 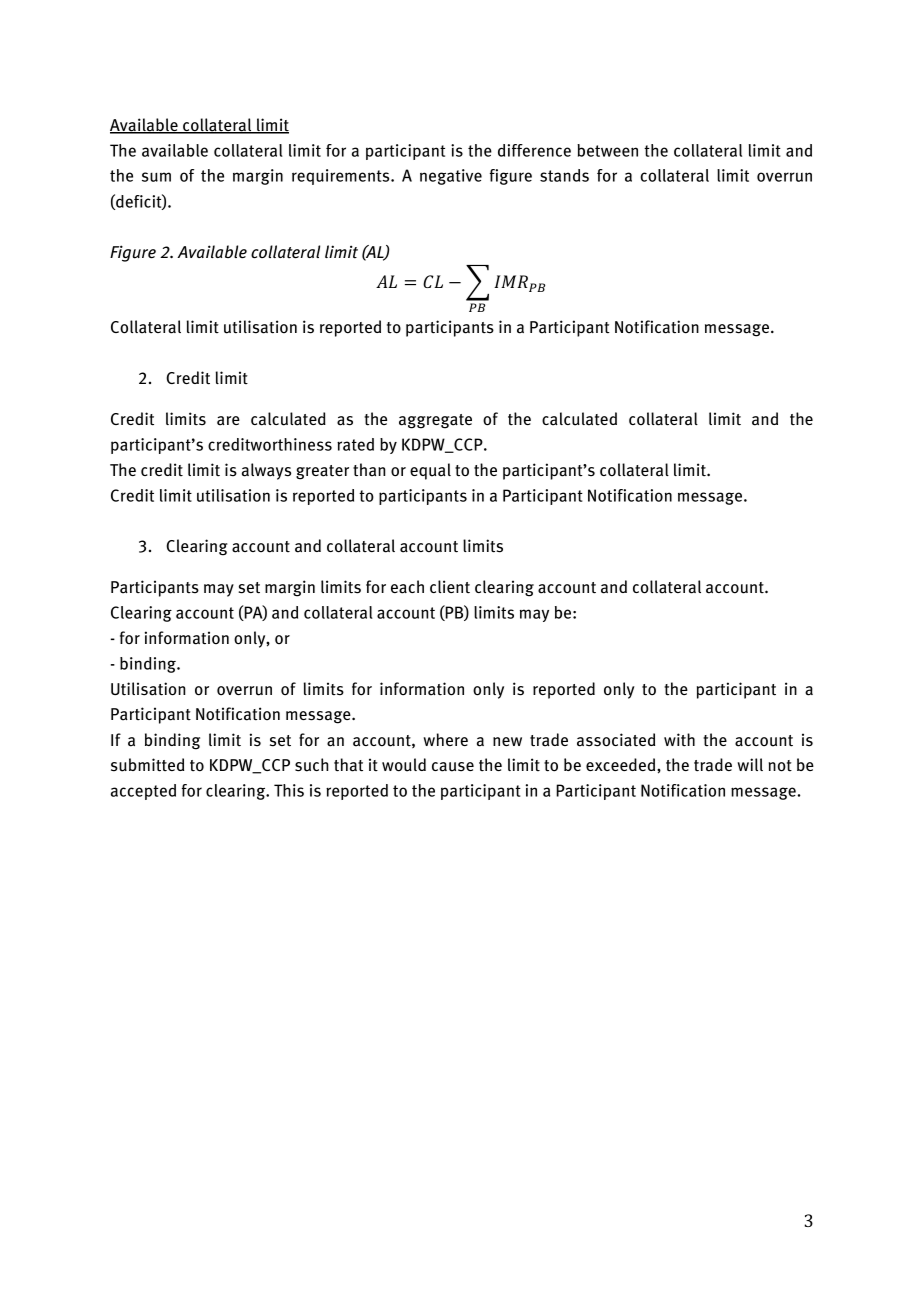 I want to click on always, so click(x=266, y=471).
